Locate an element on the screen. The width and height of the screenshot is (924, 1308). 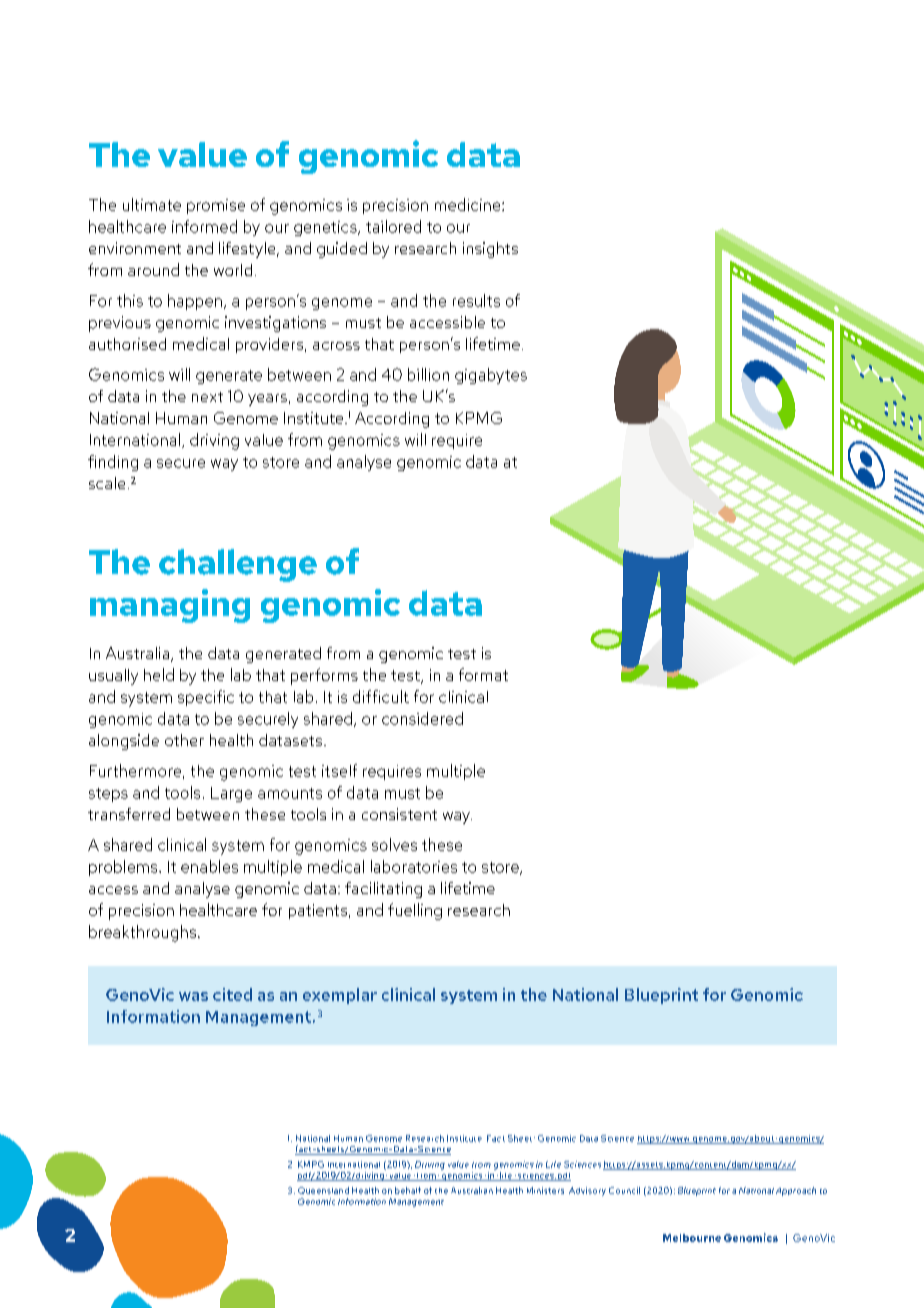
gigabytes is located at coordinates (491, 376).
